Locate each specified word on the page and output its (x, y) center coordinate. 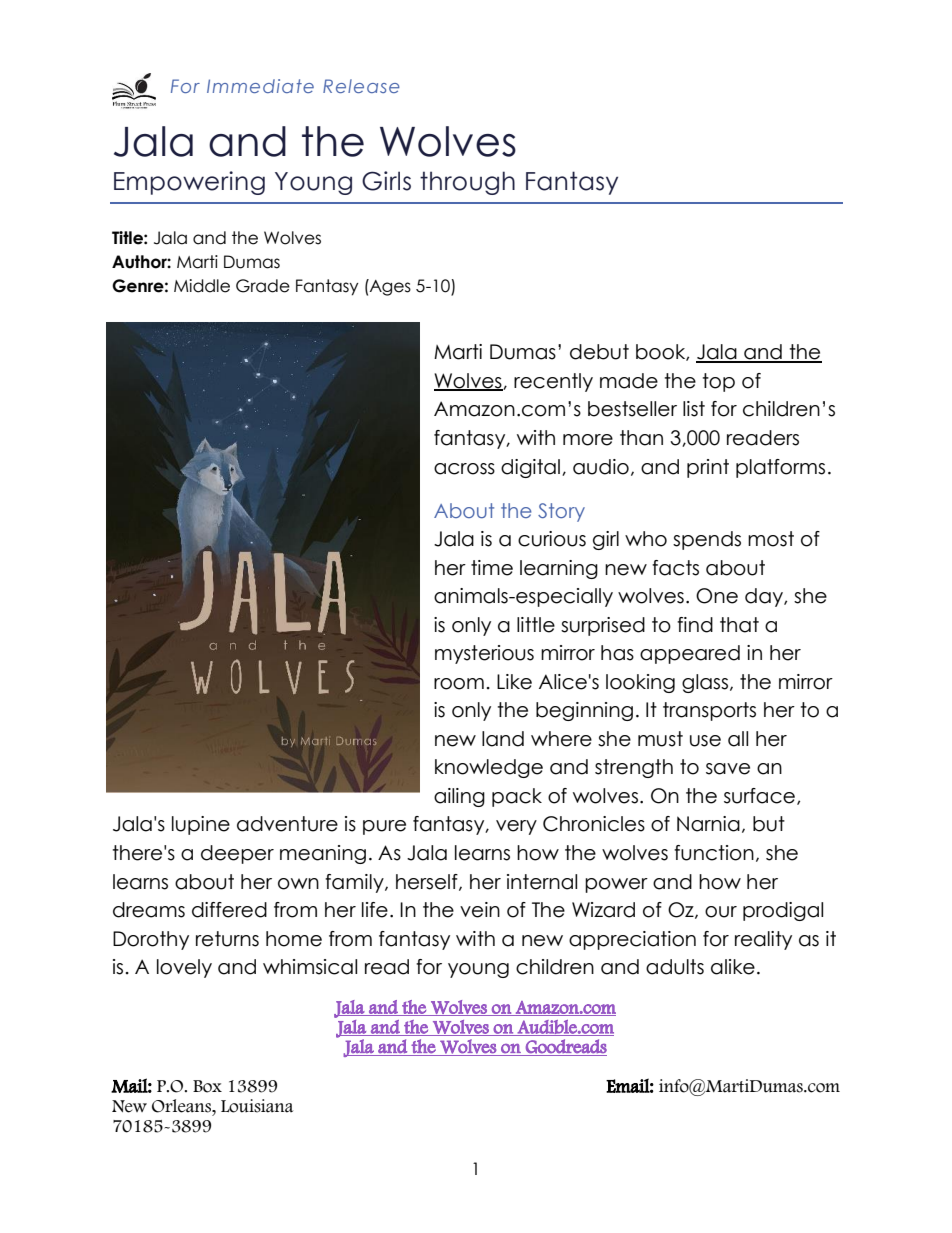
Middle (202, 286)
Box (207, 1086)
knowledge (489, 768)
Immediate (260, 86)
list (694, 409)
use (705, 741)
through (467, 183)
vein (480, 910)
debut (599, 352)
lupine (201, 825)
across (464, 469)
